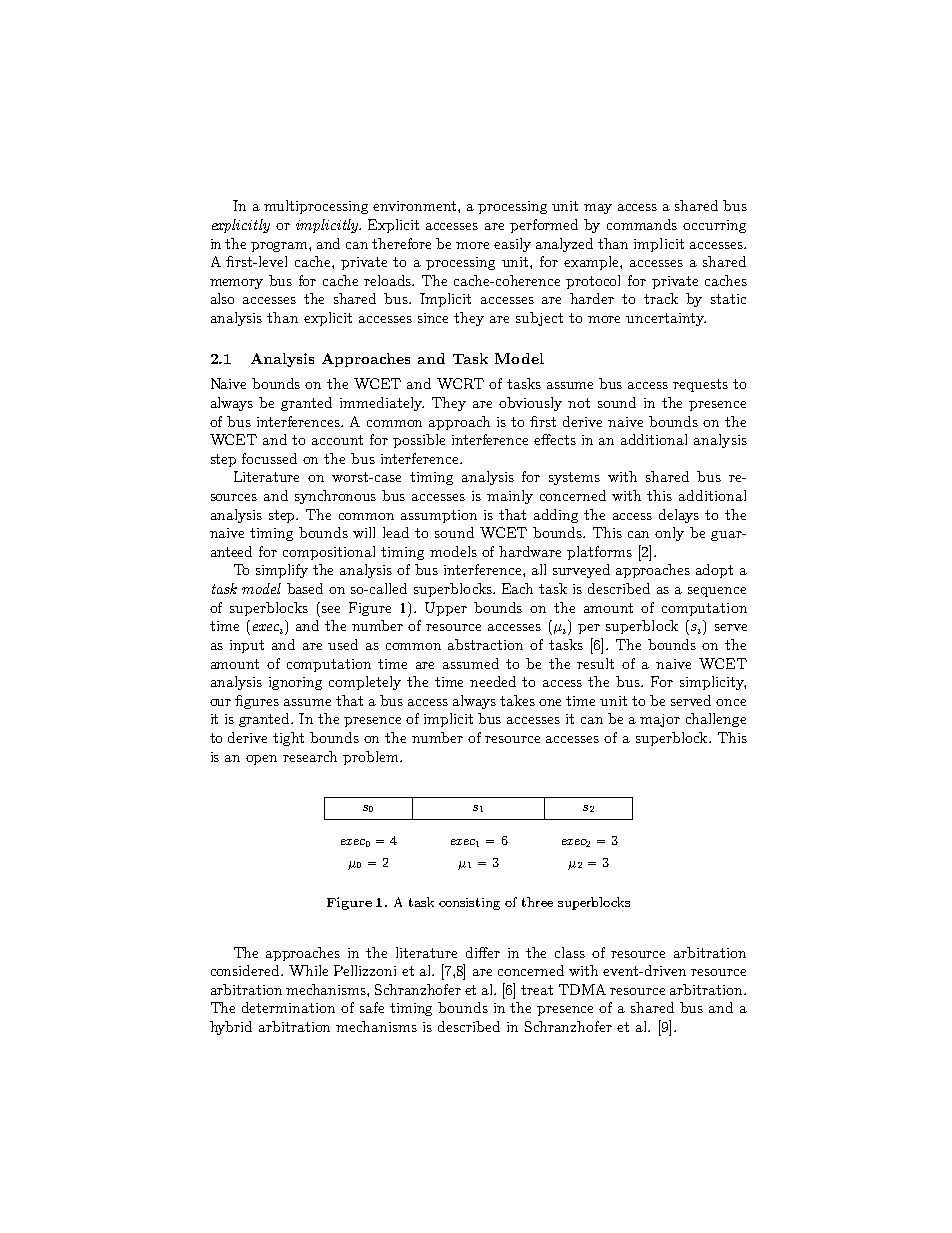 This screenshot has width=952, height=1233. Describe the element at coordinates (582, 989) in the screenshot. I see `TDMA` at that location.
